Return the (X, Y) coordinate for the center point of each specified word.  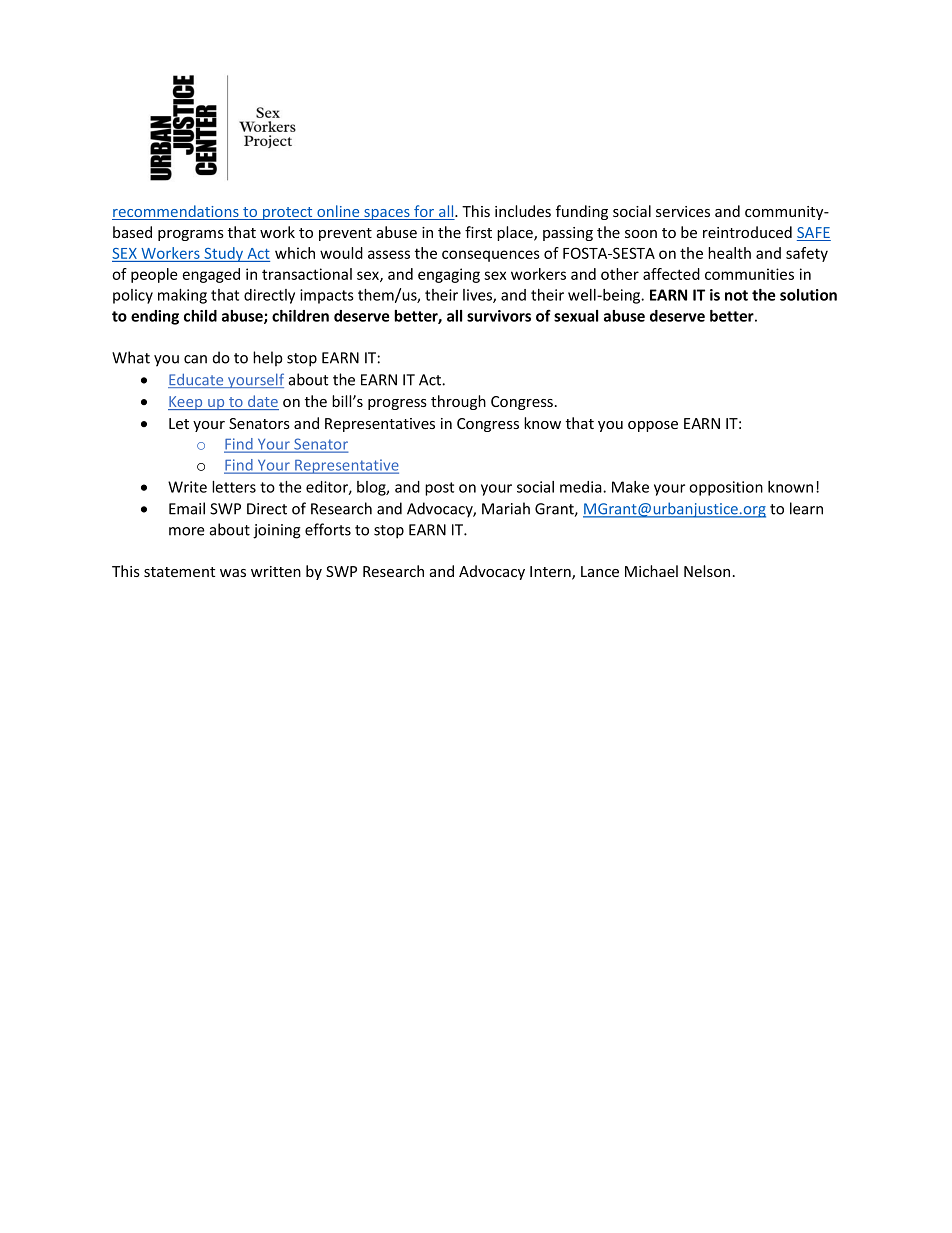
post (439, 489)
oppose (653, 426)
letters (234, 487)
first (478, 232)
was (233, 573)
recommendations (176, 212)
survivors (499, 316)
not (736, 295)
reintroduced (747, 232)
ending (155, 317)
